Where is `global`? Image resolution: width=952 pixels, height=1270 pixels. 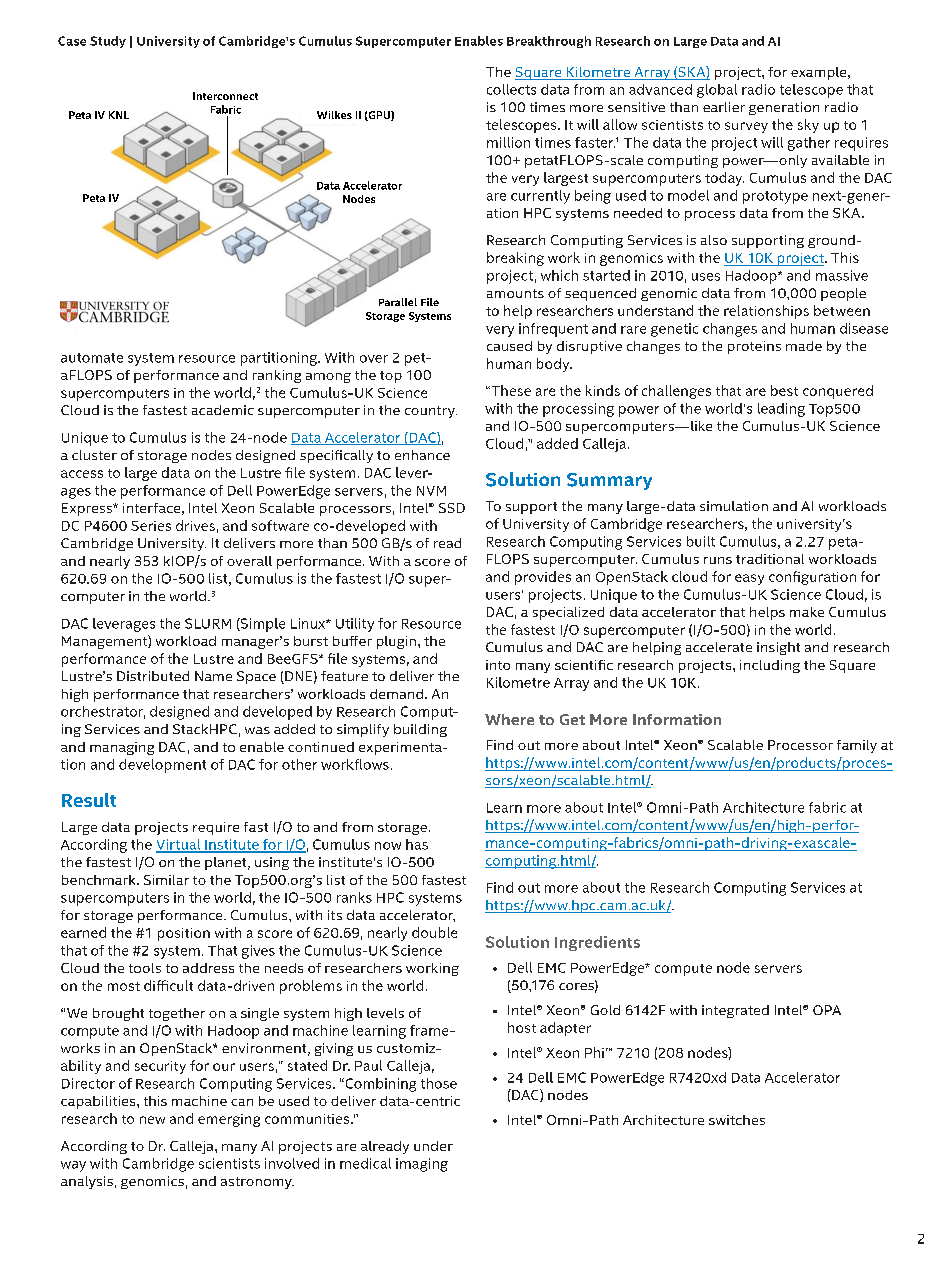
global is located at coordinates (717, 91).
